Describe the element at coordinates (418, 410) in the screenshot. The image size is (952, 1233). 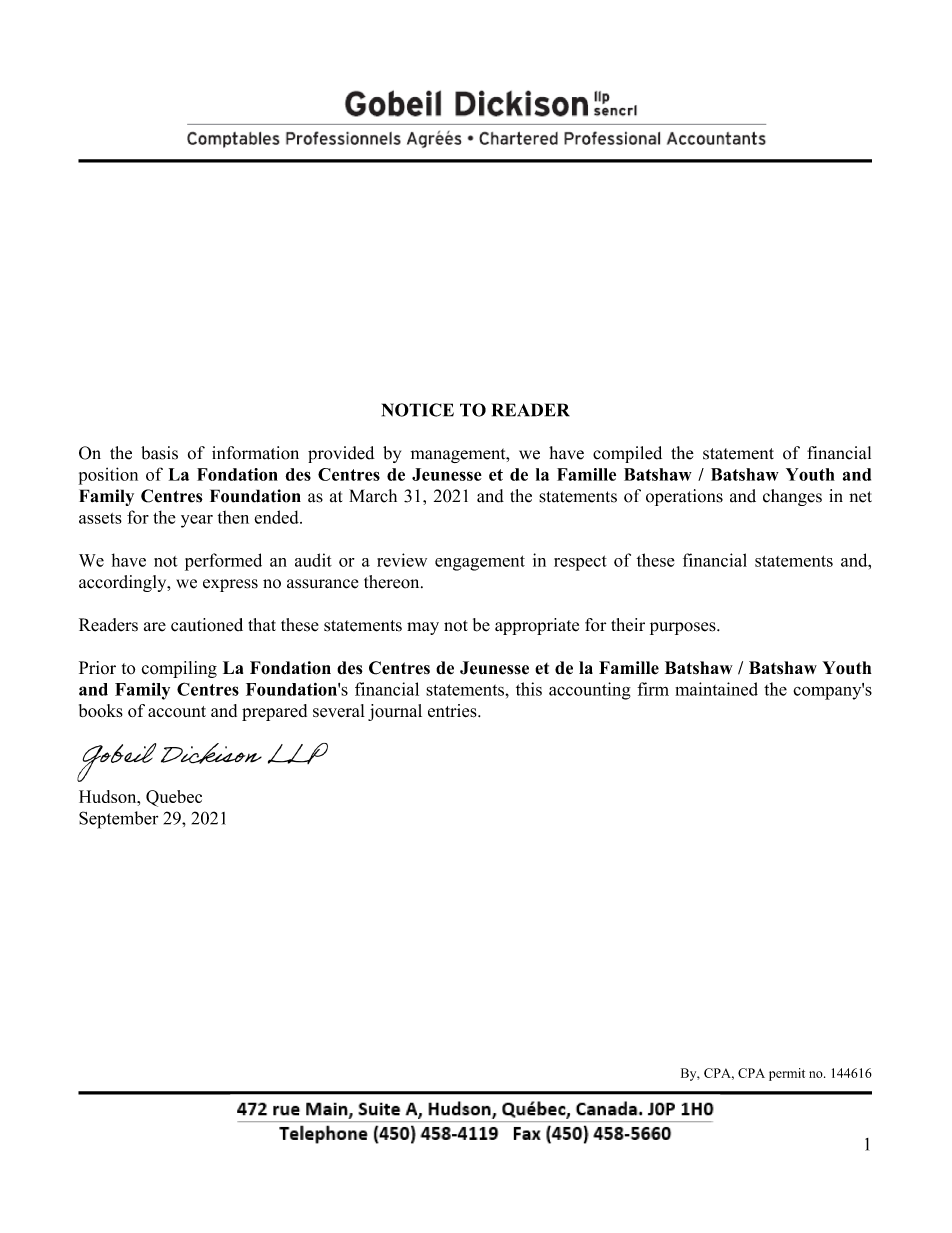
I see `NOTICE` at that location.
